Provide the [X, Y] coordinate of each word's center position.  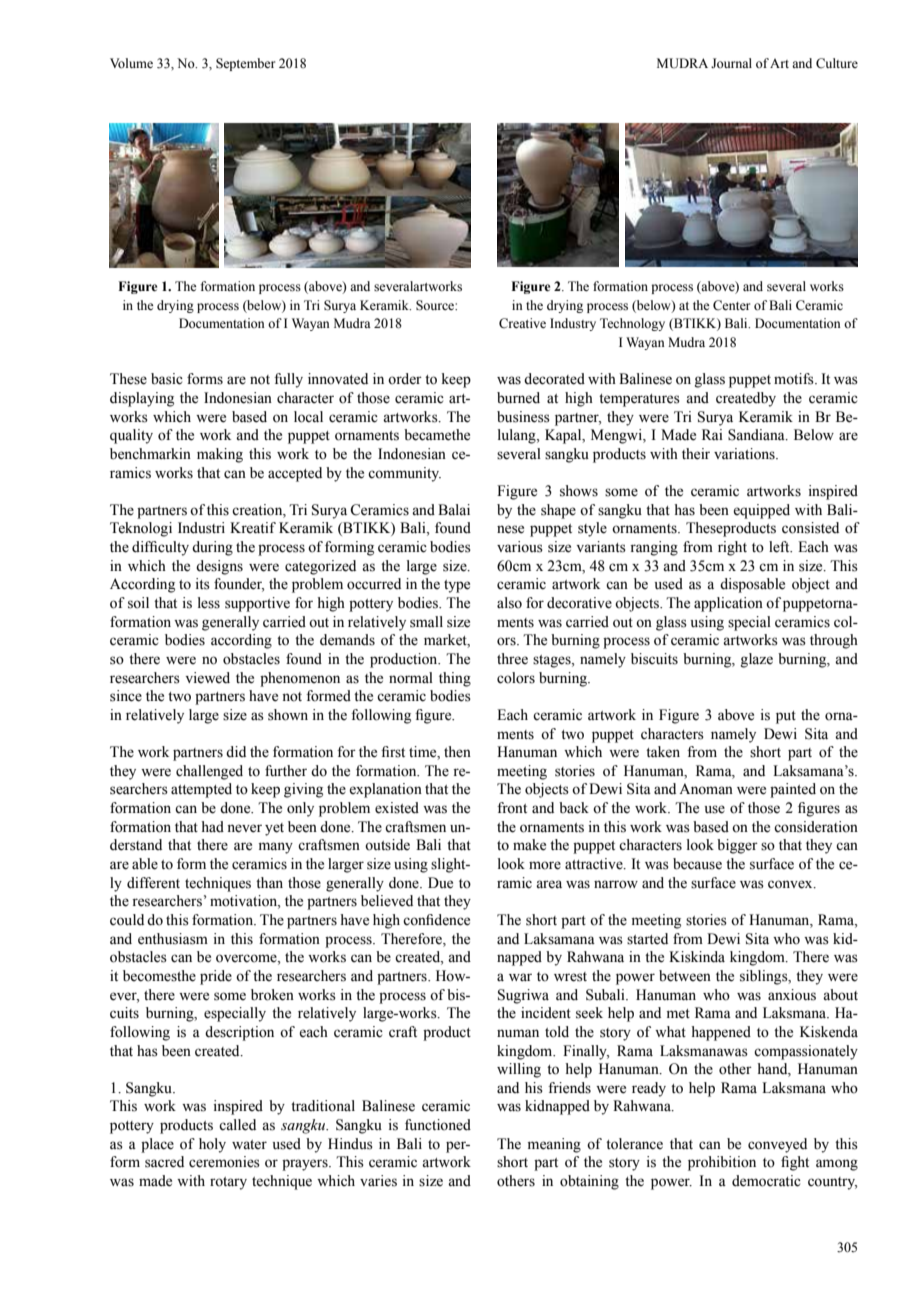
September [245, 64]
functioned [438, 1125]
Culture [837, 63]
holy [212, 1145]
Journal [731, 63]
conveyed [777, 1145]
